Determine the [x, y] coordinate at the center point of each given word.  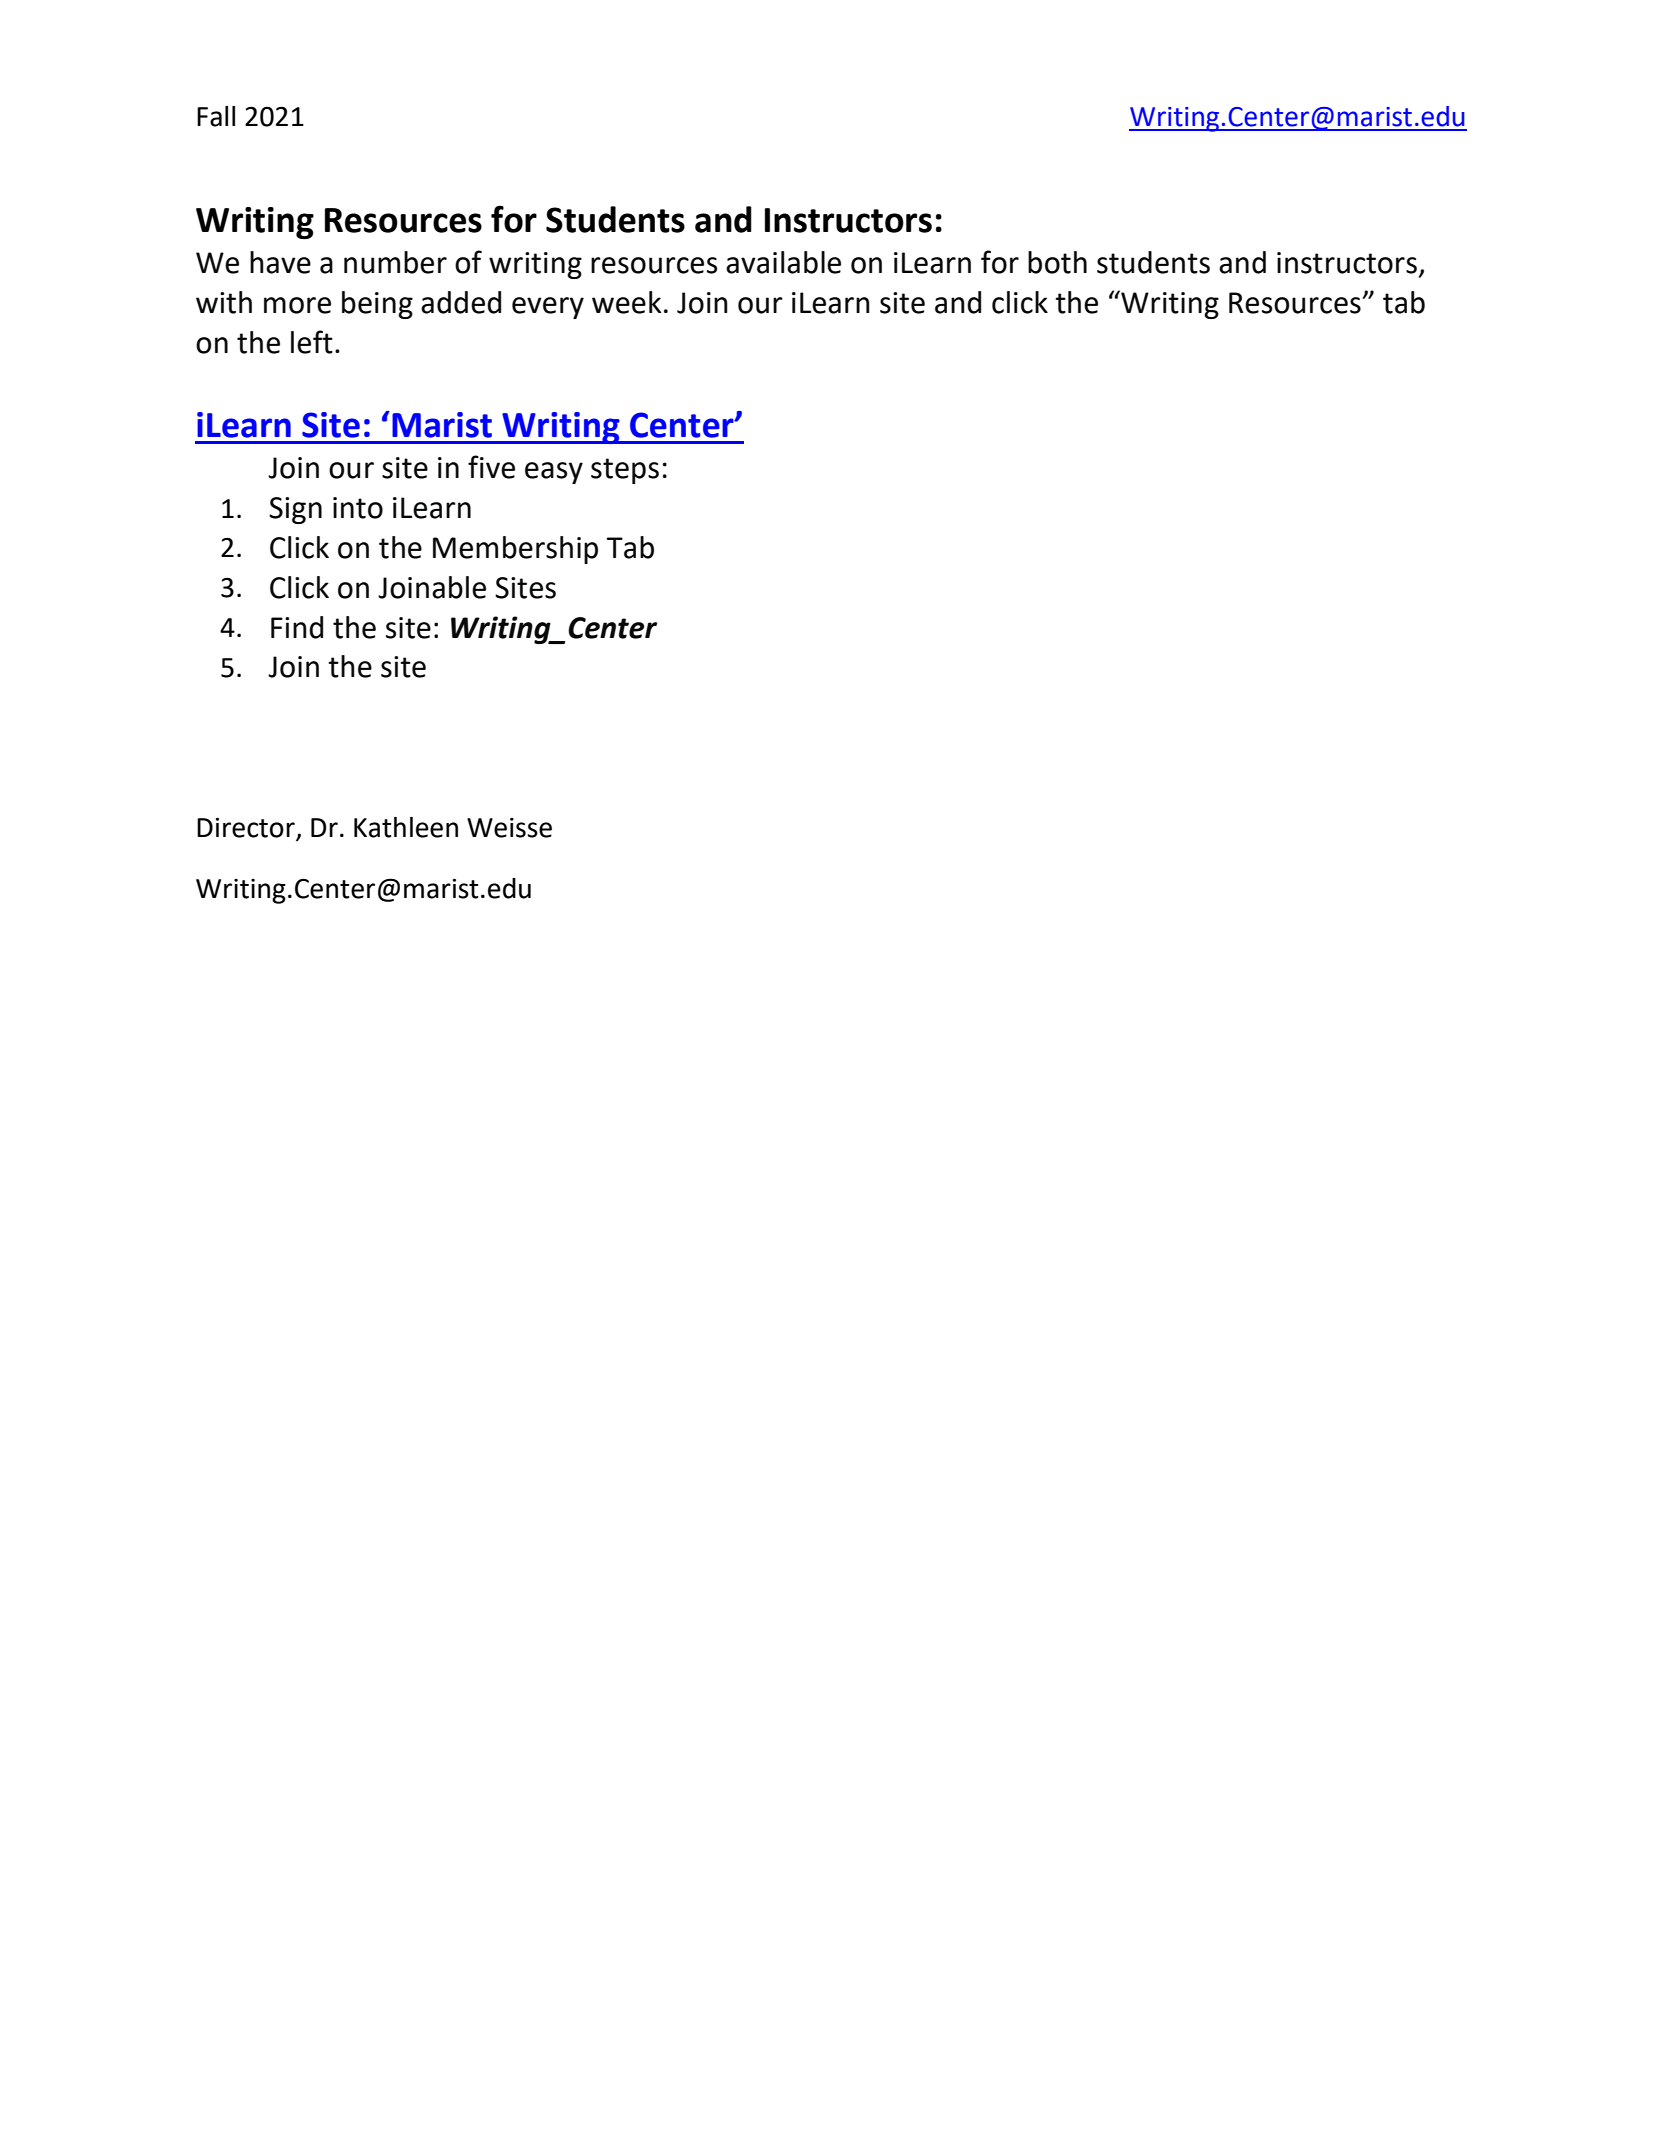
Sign [295, 510]
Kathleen [406, 827]
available [783, 262]
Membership [515, 550]
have [280, 262]
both [1057, 262]
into [358, 508]
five [491, 467]
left [312, 342]
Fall [216, 116]
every [548, 308]
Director [246, 827]
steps [625, 471]
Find [297, 627]
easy [554, 473]
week [627, 302]
